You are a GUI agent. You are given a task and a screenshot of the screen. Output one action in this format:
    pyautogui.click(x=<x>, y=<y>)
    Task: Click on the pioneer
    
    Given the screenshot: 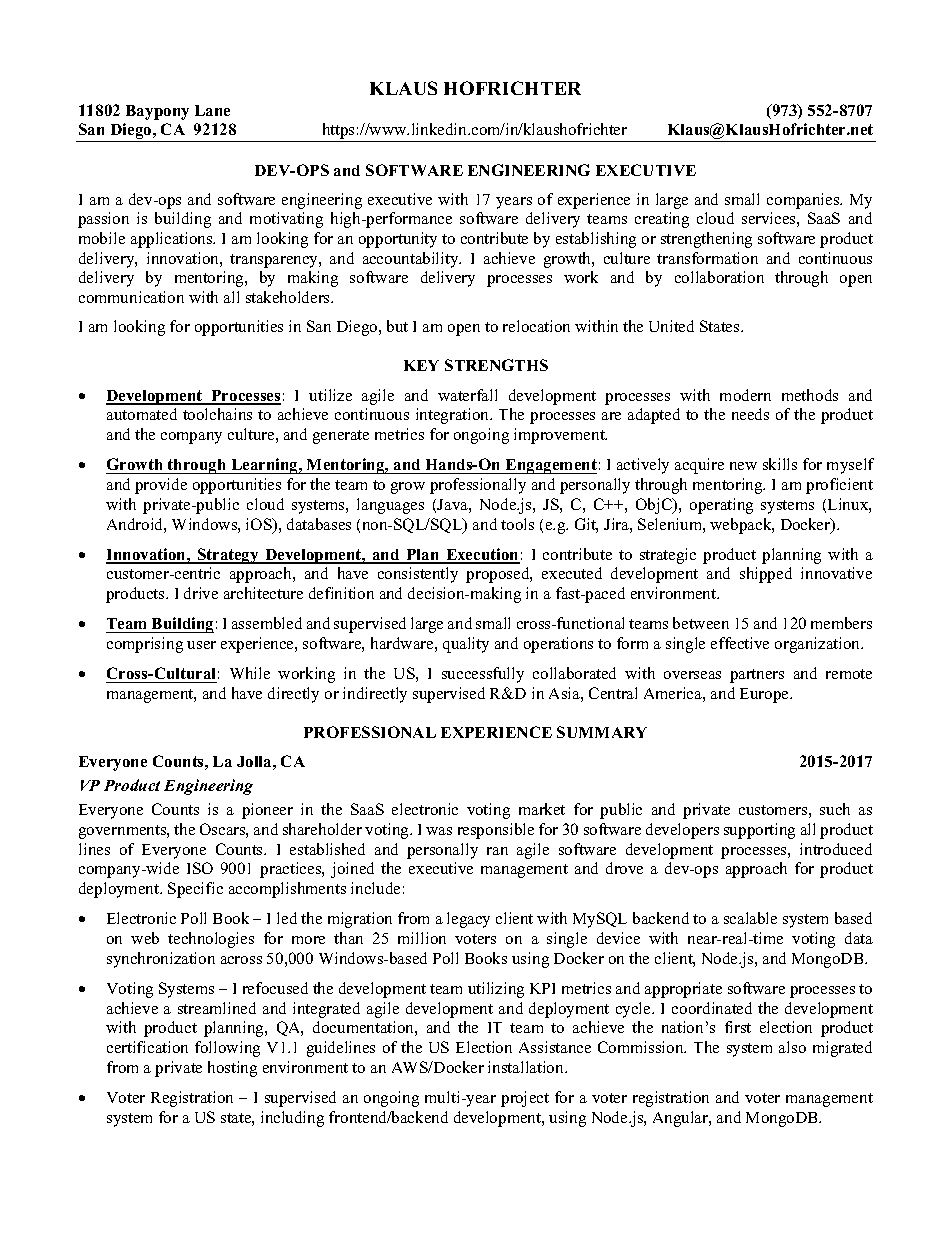 What is the action you would take?
    pyautogui.click(x=267, y=811)
